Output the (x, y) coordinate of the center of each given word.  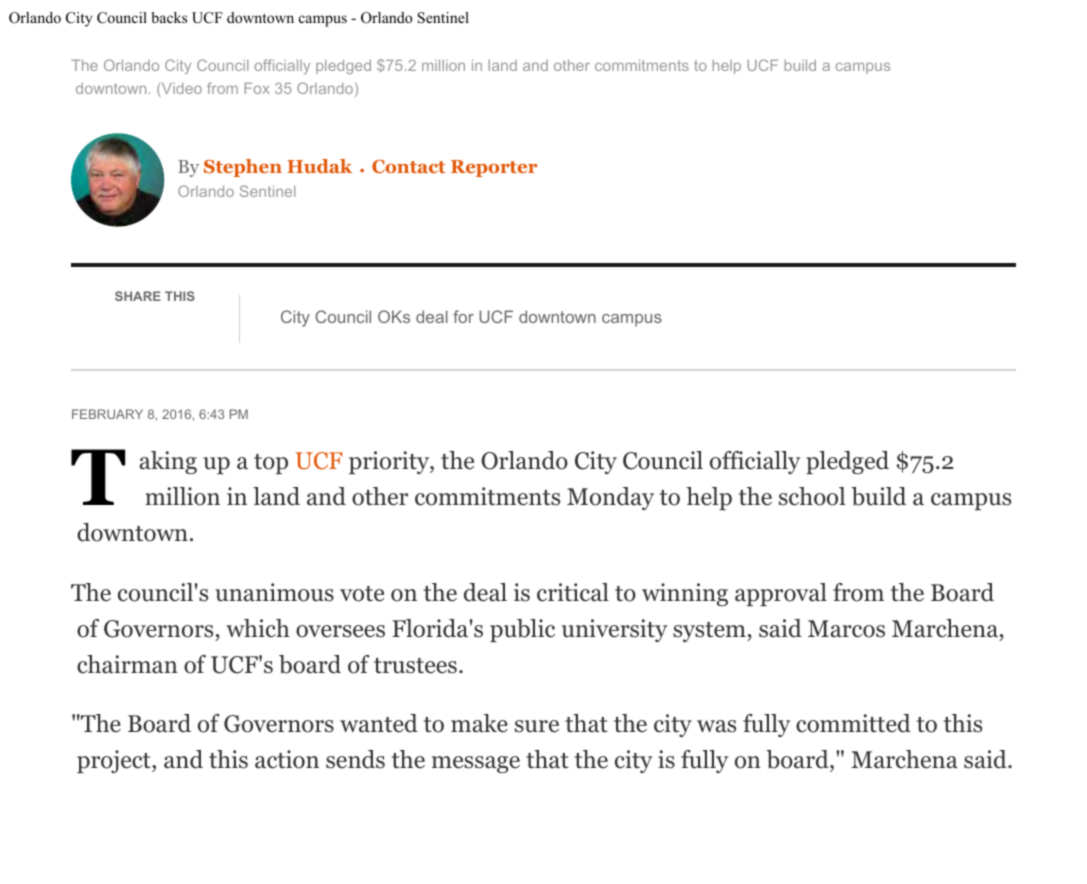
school (812, 496)
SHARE (138, 296)
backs (169, 17)
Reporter (494, 168)
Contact (408, 167)
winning (685, 594)
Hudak (319, 166)
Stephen (243, 168)
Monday (610, 498)
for (463, 316)
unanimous (274, 592)
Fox (257, 88)
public (522, 630)
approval (781, 594)
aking (168, 462)
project (115, 761)
